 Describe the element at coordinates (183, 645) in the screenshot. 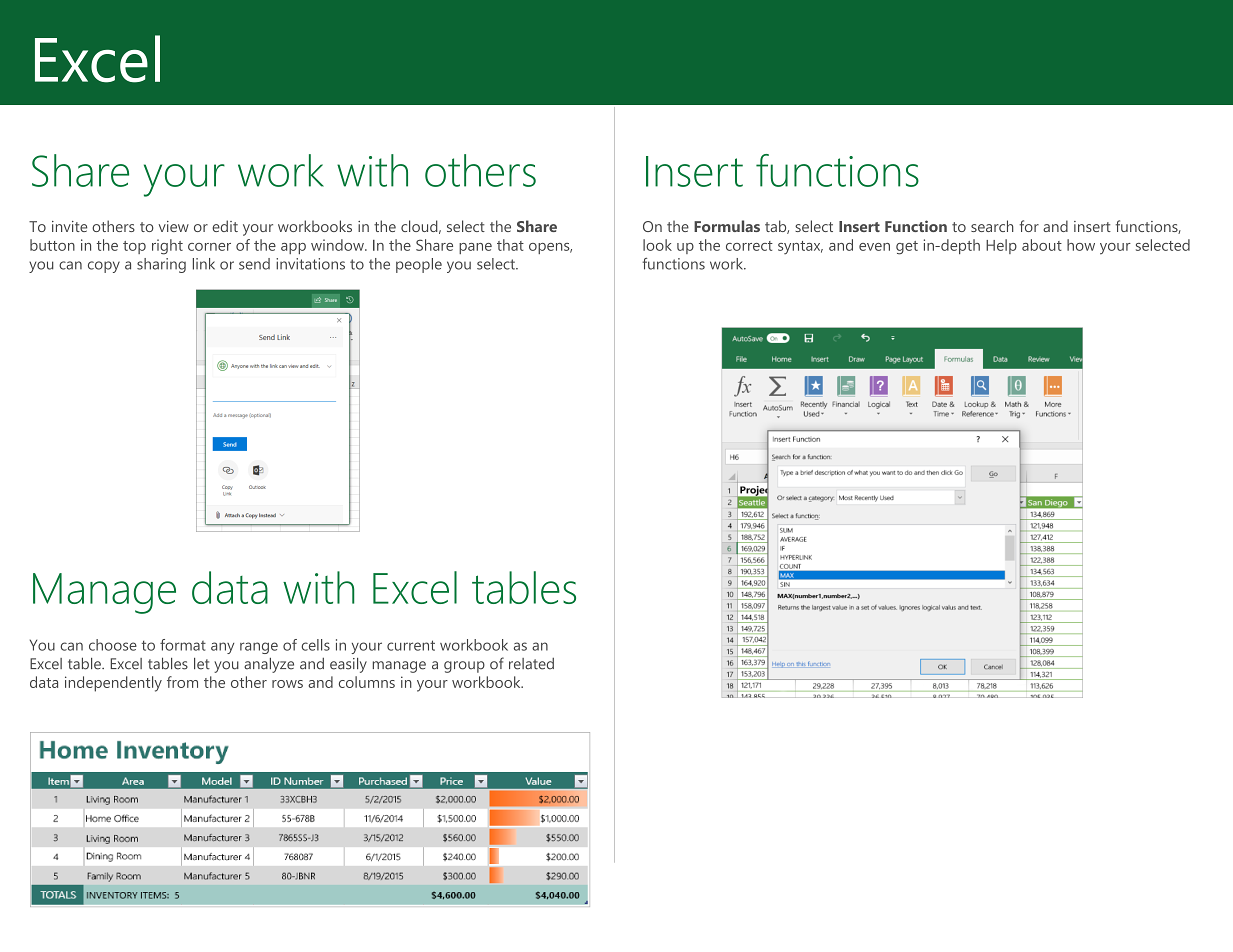

I see `format` at that location.
